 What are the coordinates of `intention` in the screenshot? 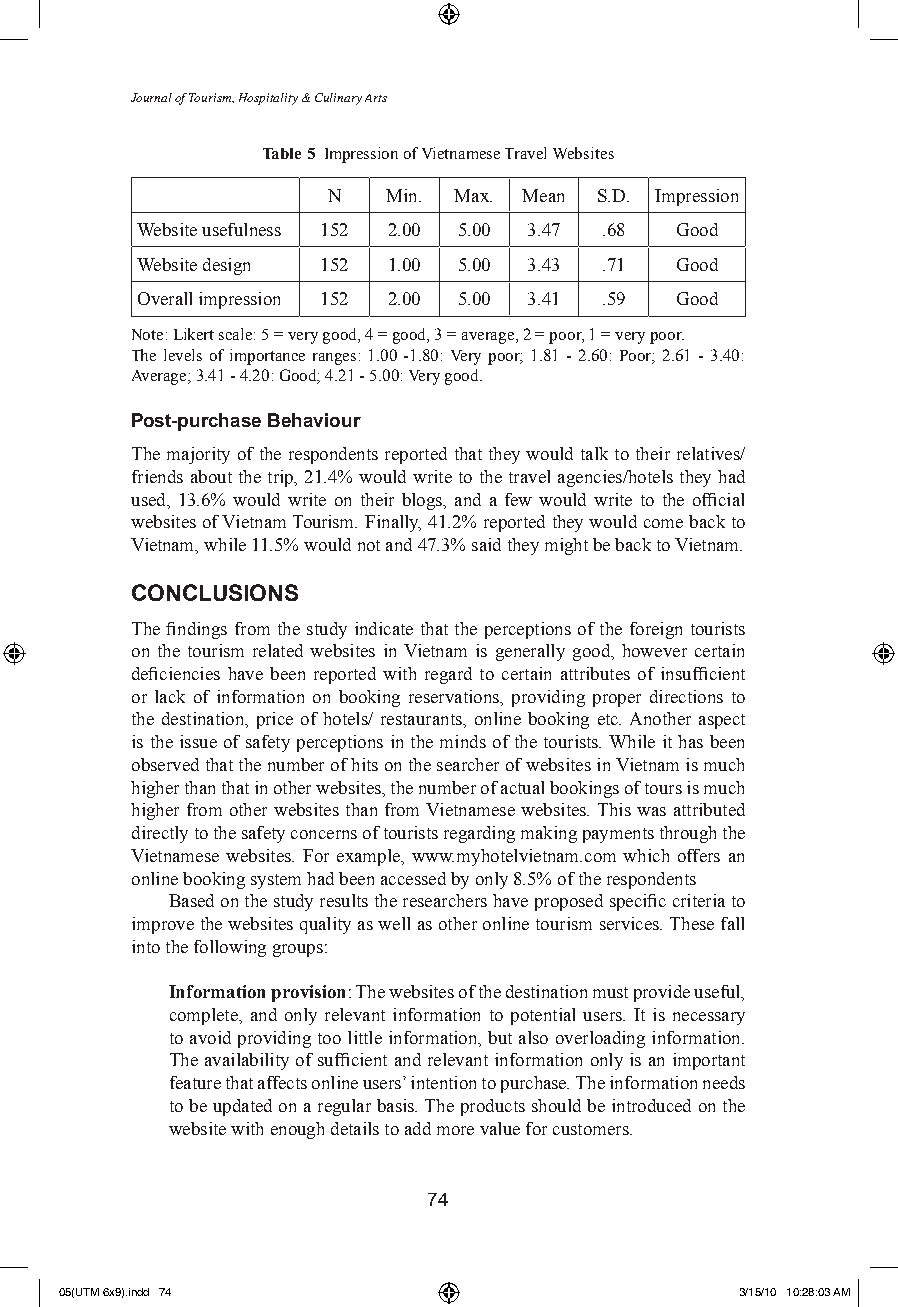 It's located at (443, 1082).
